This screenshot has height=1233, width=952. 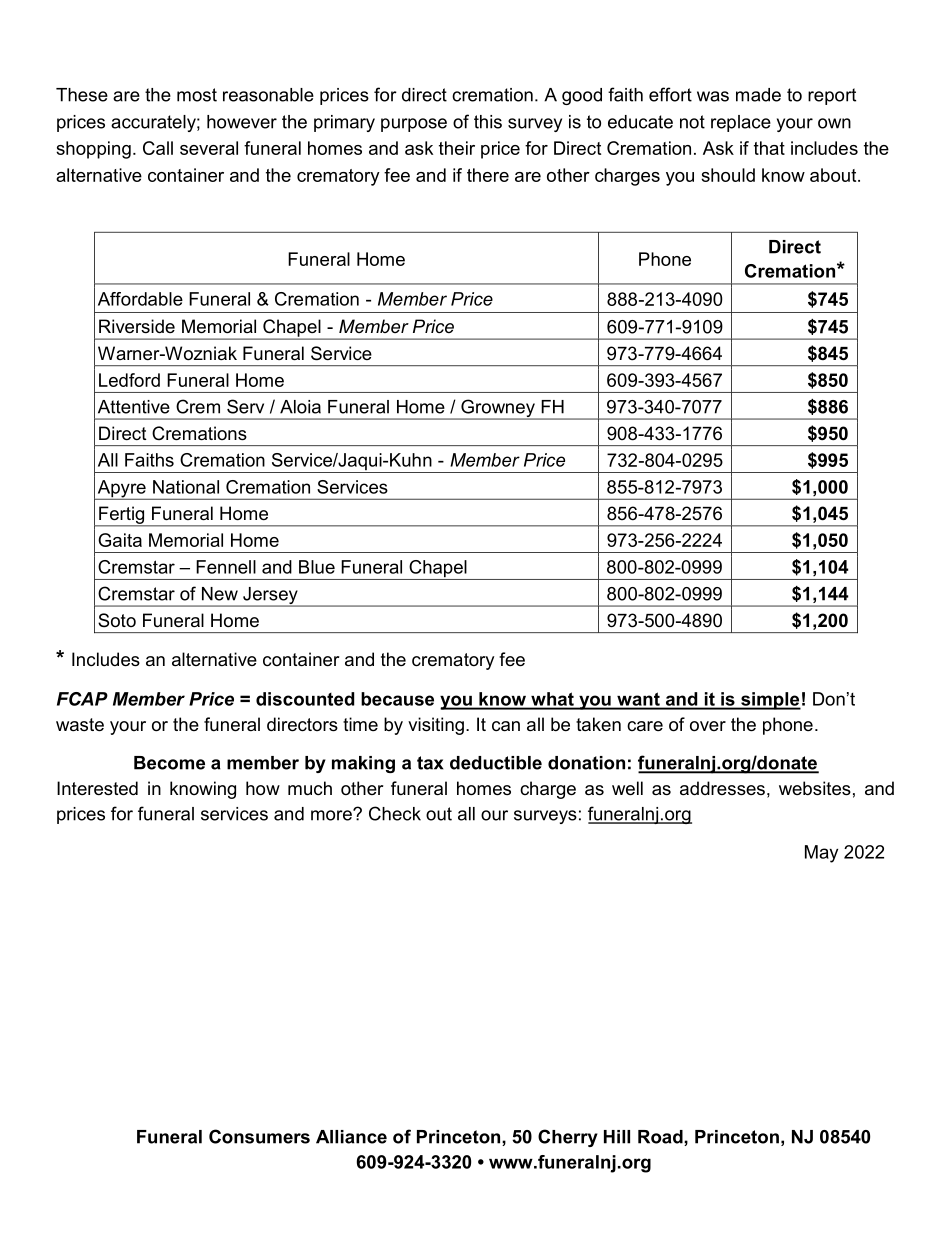 I want to click on over, so click(x=708, y=726).
